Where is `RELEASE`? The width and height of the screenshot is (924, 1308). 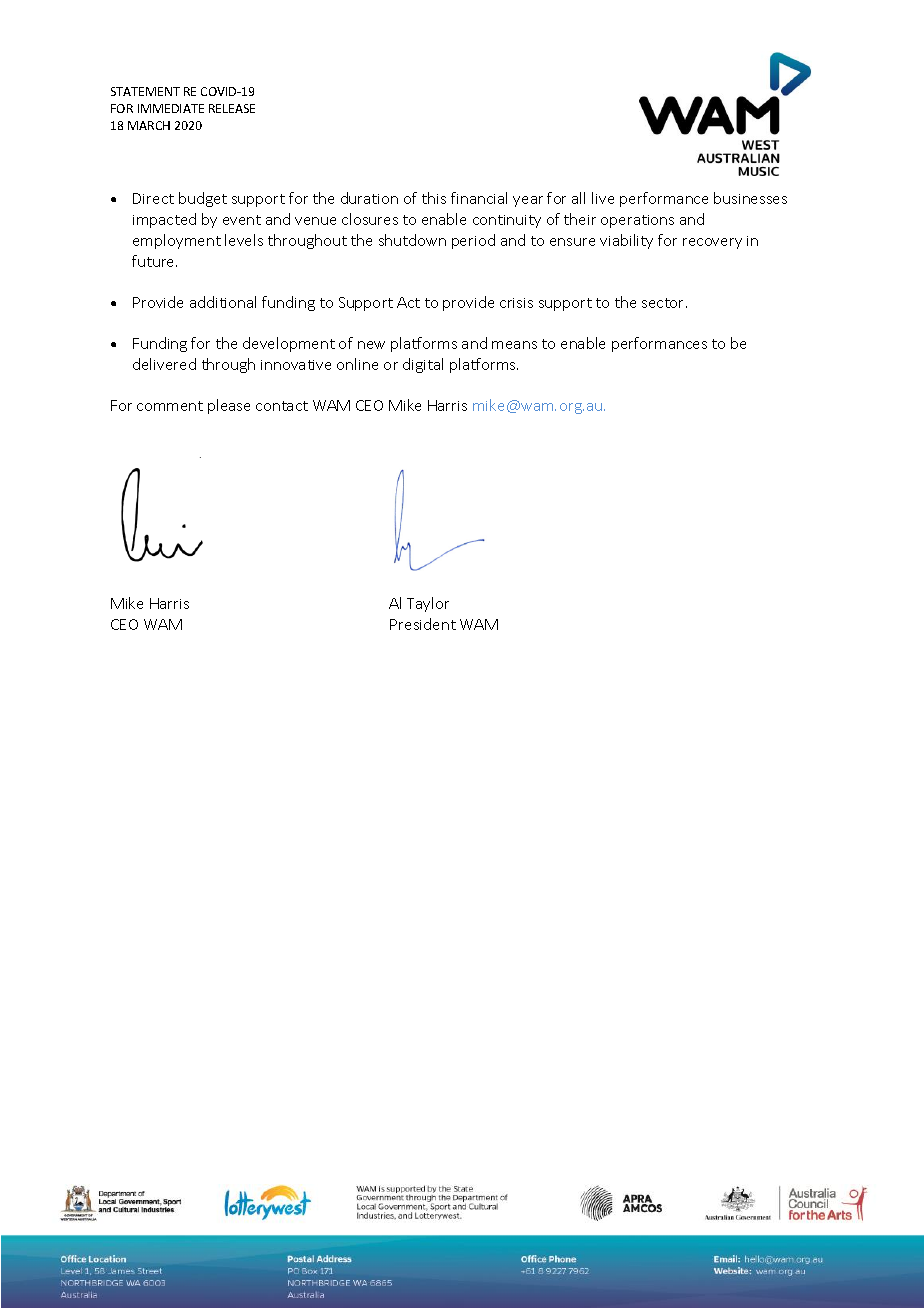
RELEASE is located at coordinates (232, 108).
